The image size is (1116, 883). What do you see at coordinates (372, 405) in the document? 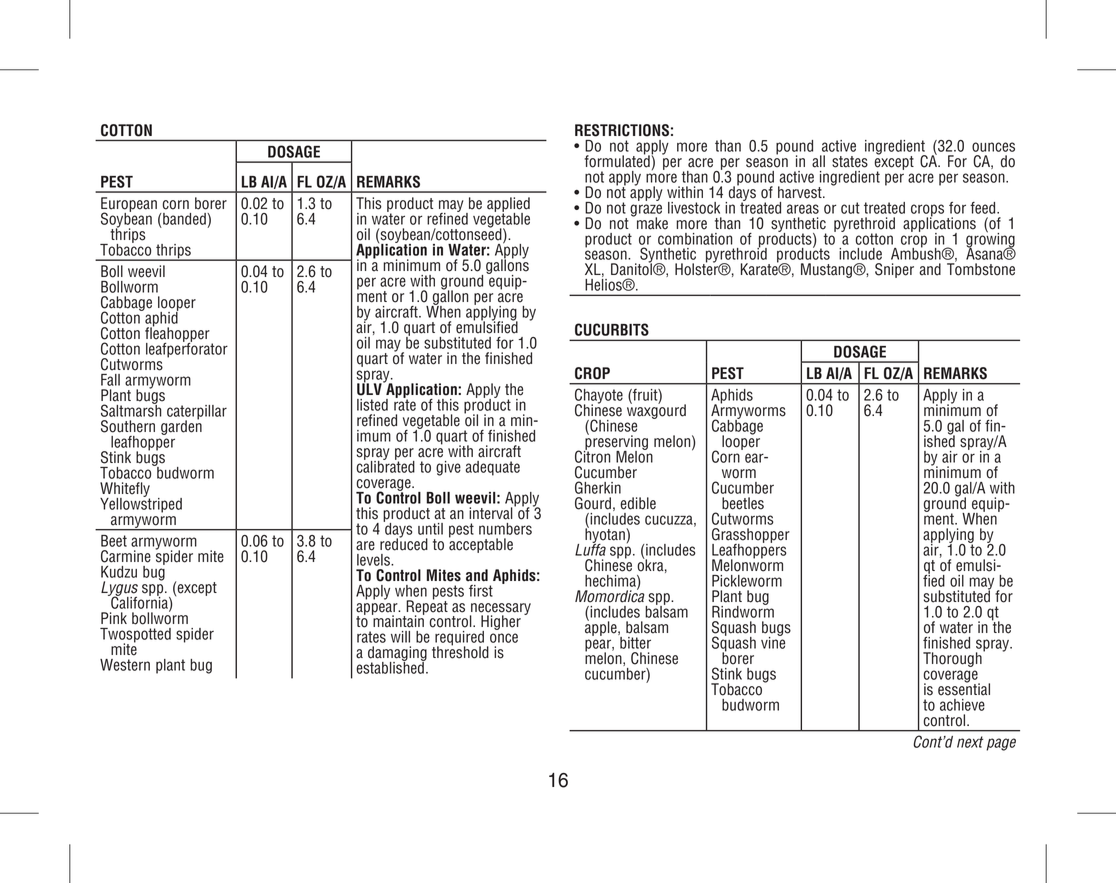
I see `listed` at bounding box center [372, 405].
